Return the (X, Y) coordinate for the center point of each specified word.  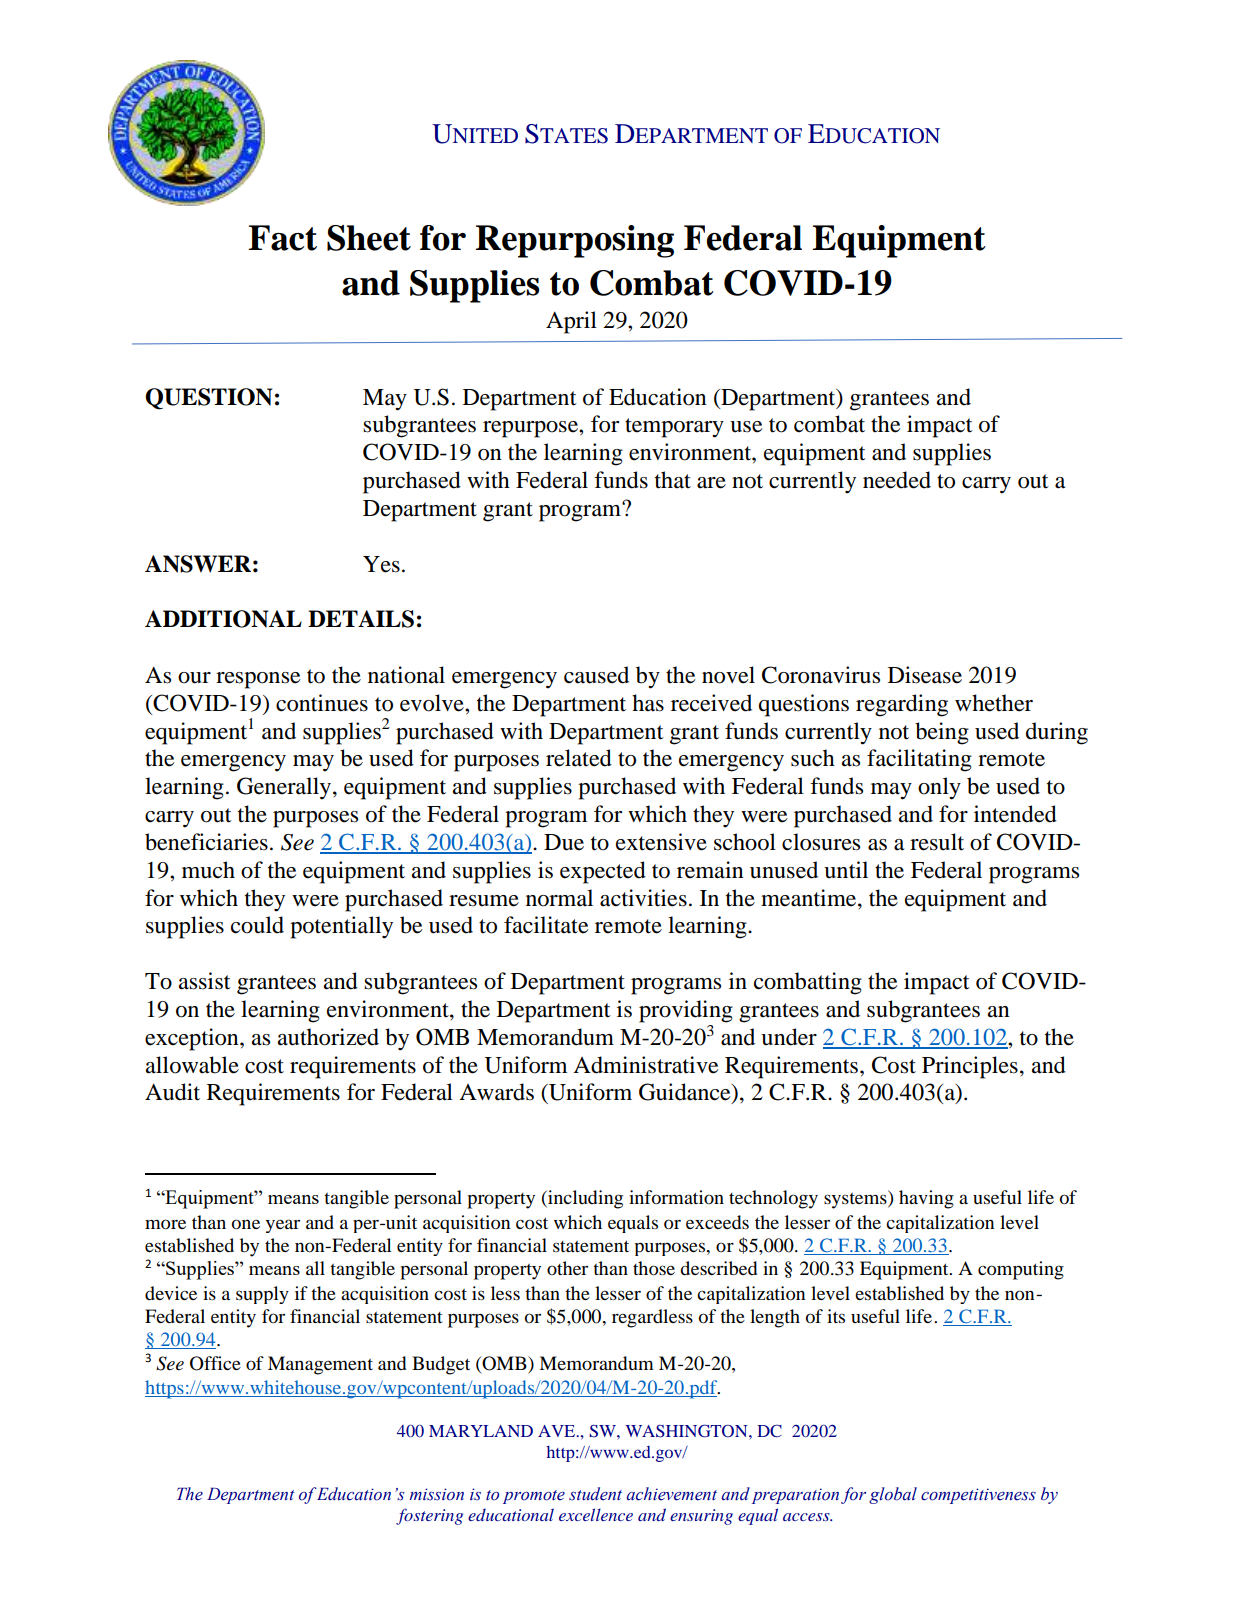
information (676, 1197)
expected (603, 872)
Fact (282, 238)
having (926, 1199)
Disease (925, 675)
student (595, 1494)
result (937, 842)
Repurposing (575, 241)
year (283, 1226)
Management (320, 1365)
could (257, 925)
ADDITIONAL (223, 619)
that (673, 480)
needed (897, 480)
